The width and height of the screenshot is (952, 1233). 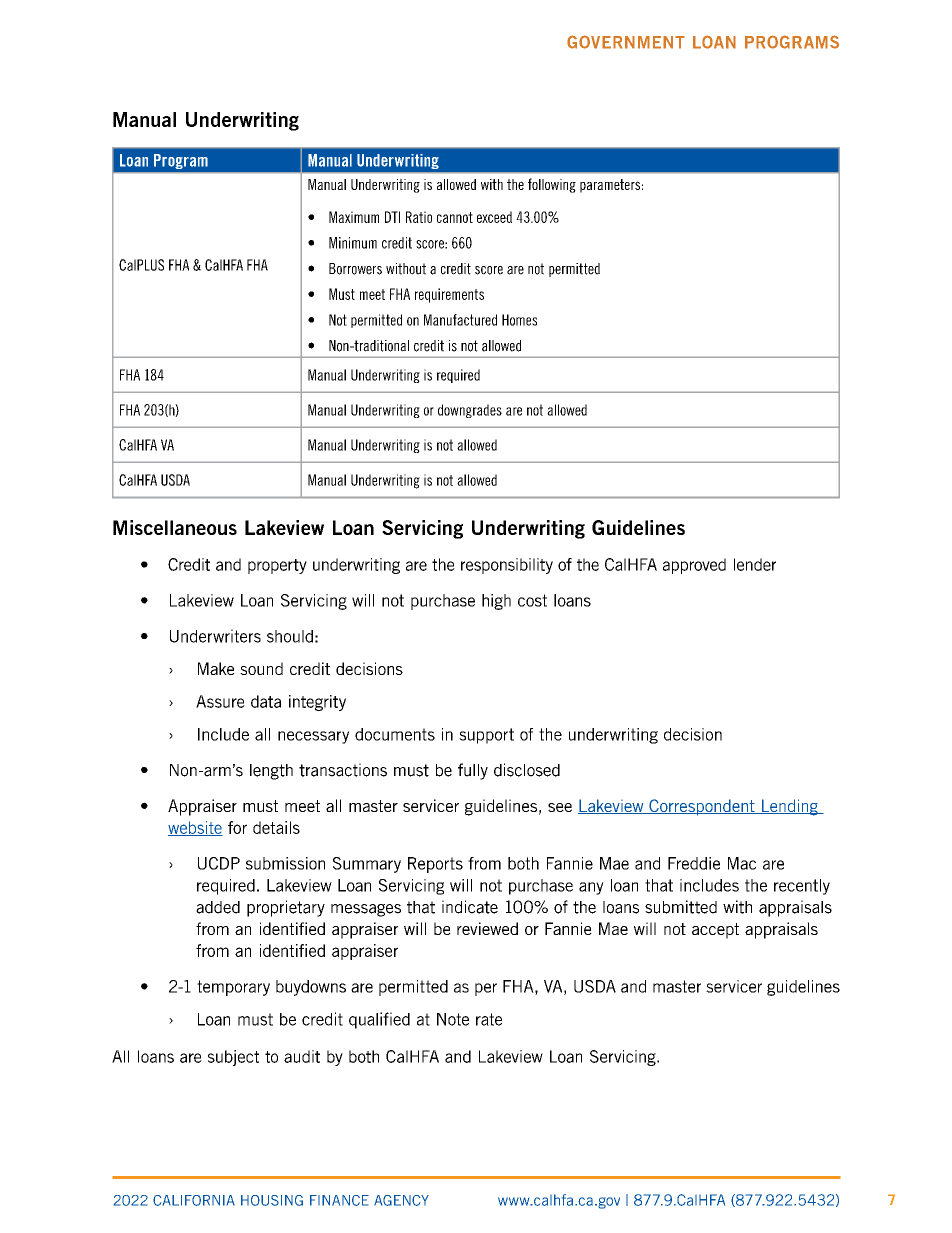 What do you see at coordinates (755, 564) in the screenshot?
I see `lender` at bounding box center [755, 564].
